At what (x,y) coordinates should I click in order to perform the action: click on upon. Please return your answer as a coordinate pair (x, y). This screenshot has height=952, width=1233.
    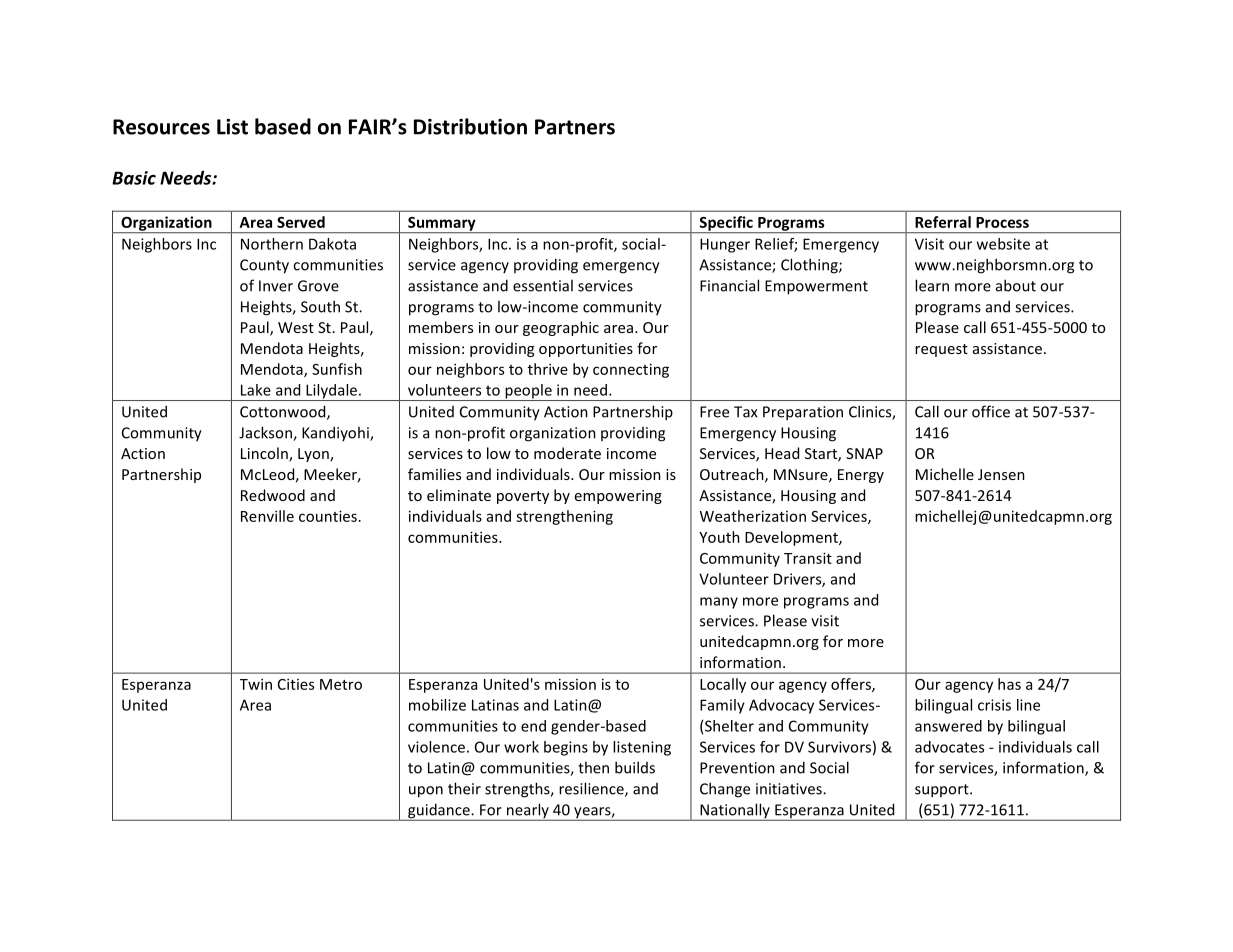
    Looking at the image, I should click on (426, 792).
